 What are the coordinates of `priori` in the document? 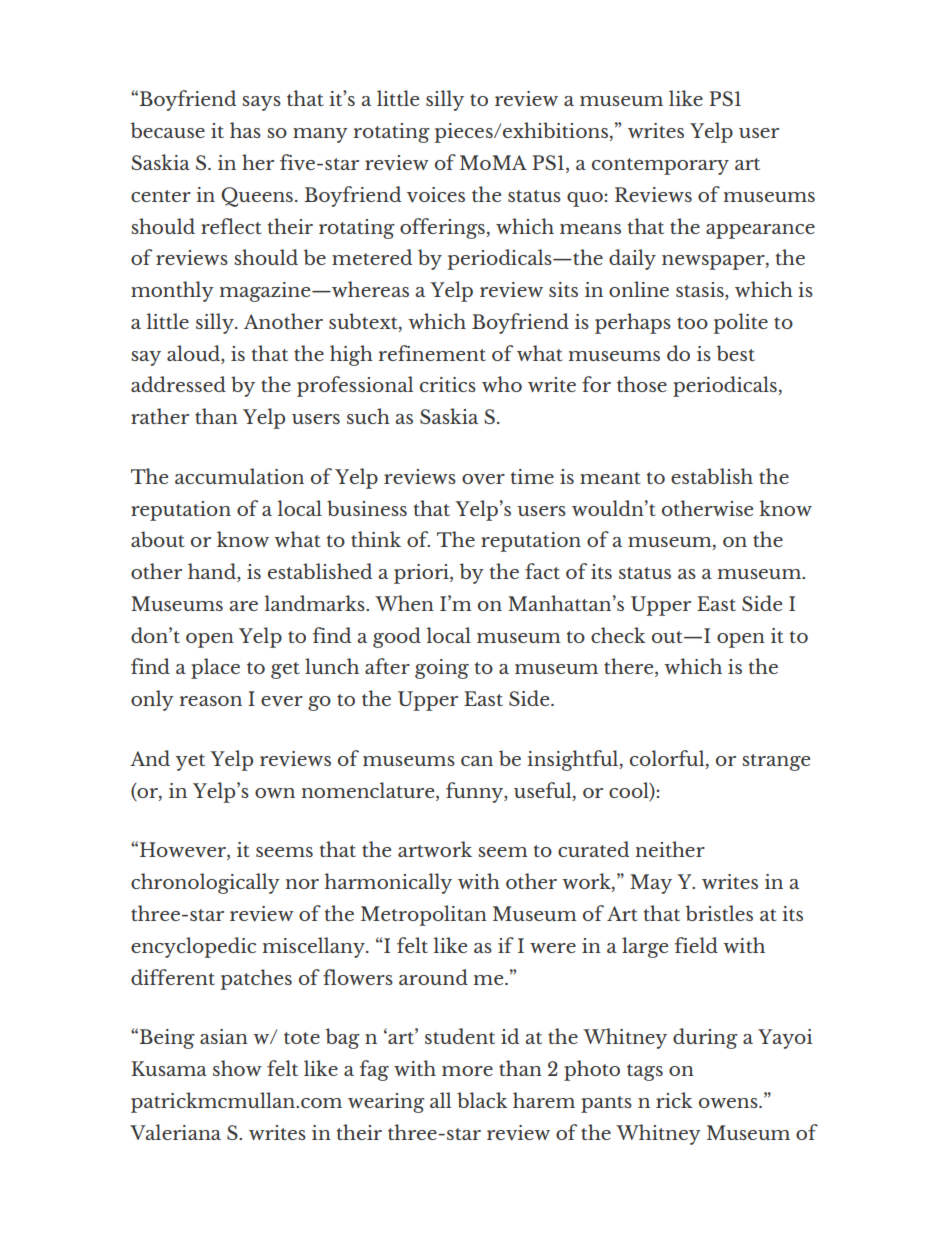 It's located at (422, 574).
